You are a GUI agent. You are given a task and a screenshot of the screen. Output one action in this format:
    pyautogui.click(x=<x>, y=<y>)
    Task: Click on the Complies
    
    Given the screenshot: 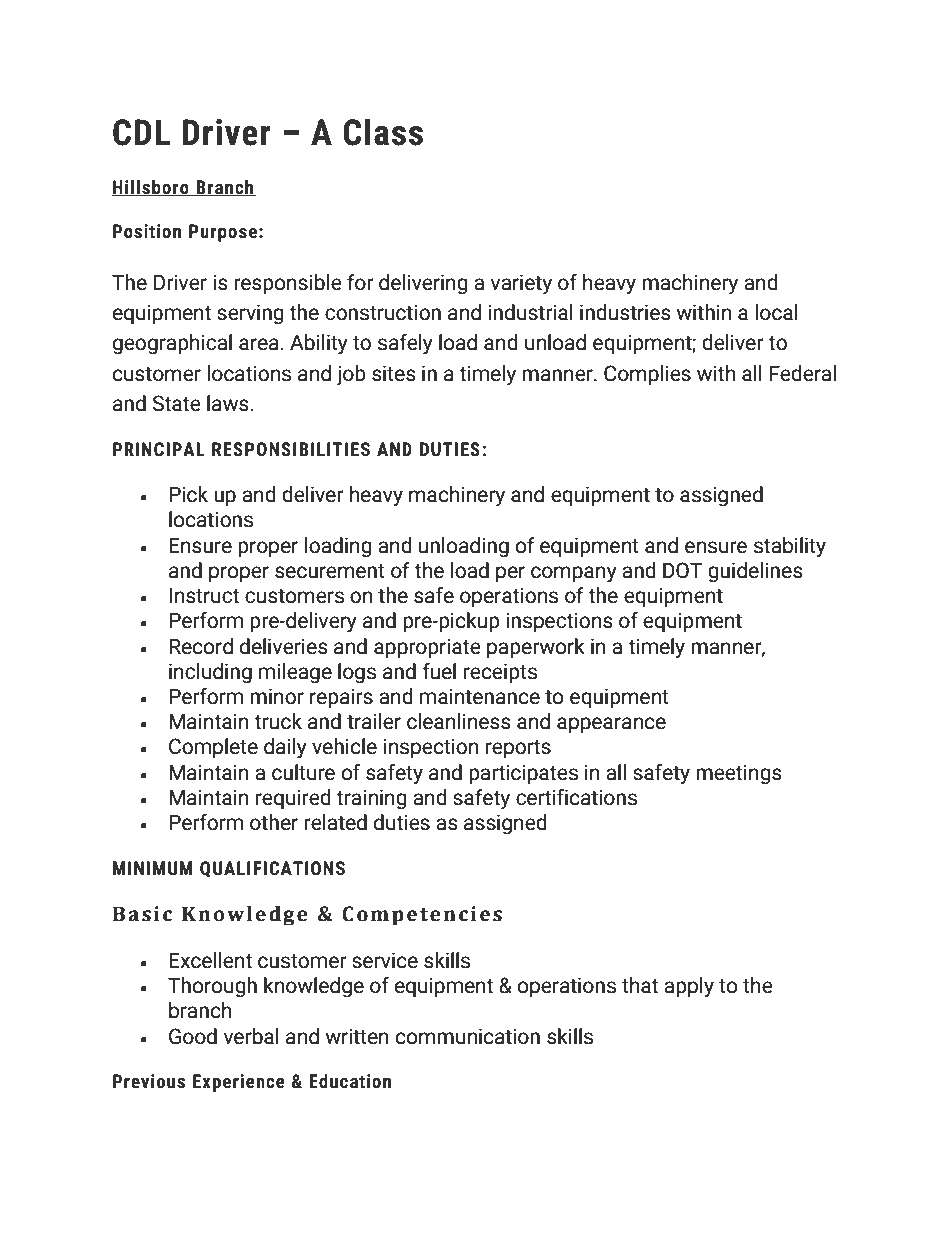 What is the action you would take?
    pyautogui.click(x=647, y=375)
